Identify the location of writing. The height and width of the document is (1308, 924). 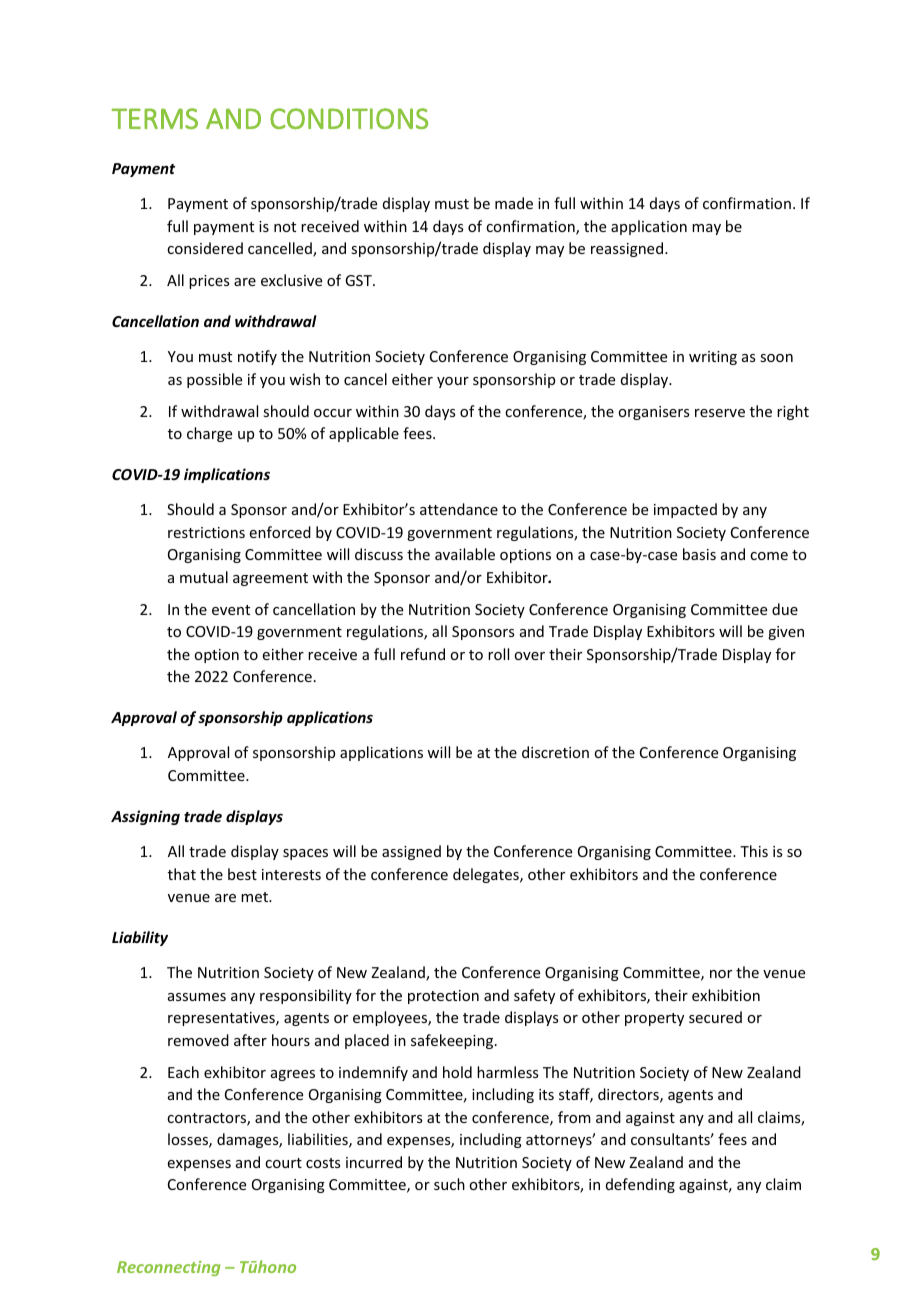
(713, 358).
